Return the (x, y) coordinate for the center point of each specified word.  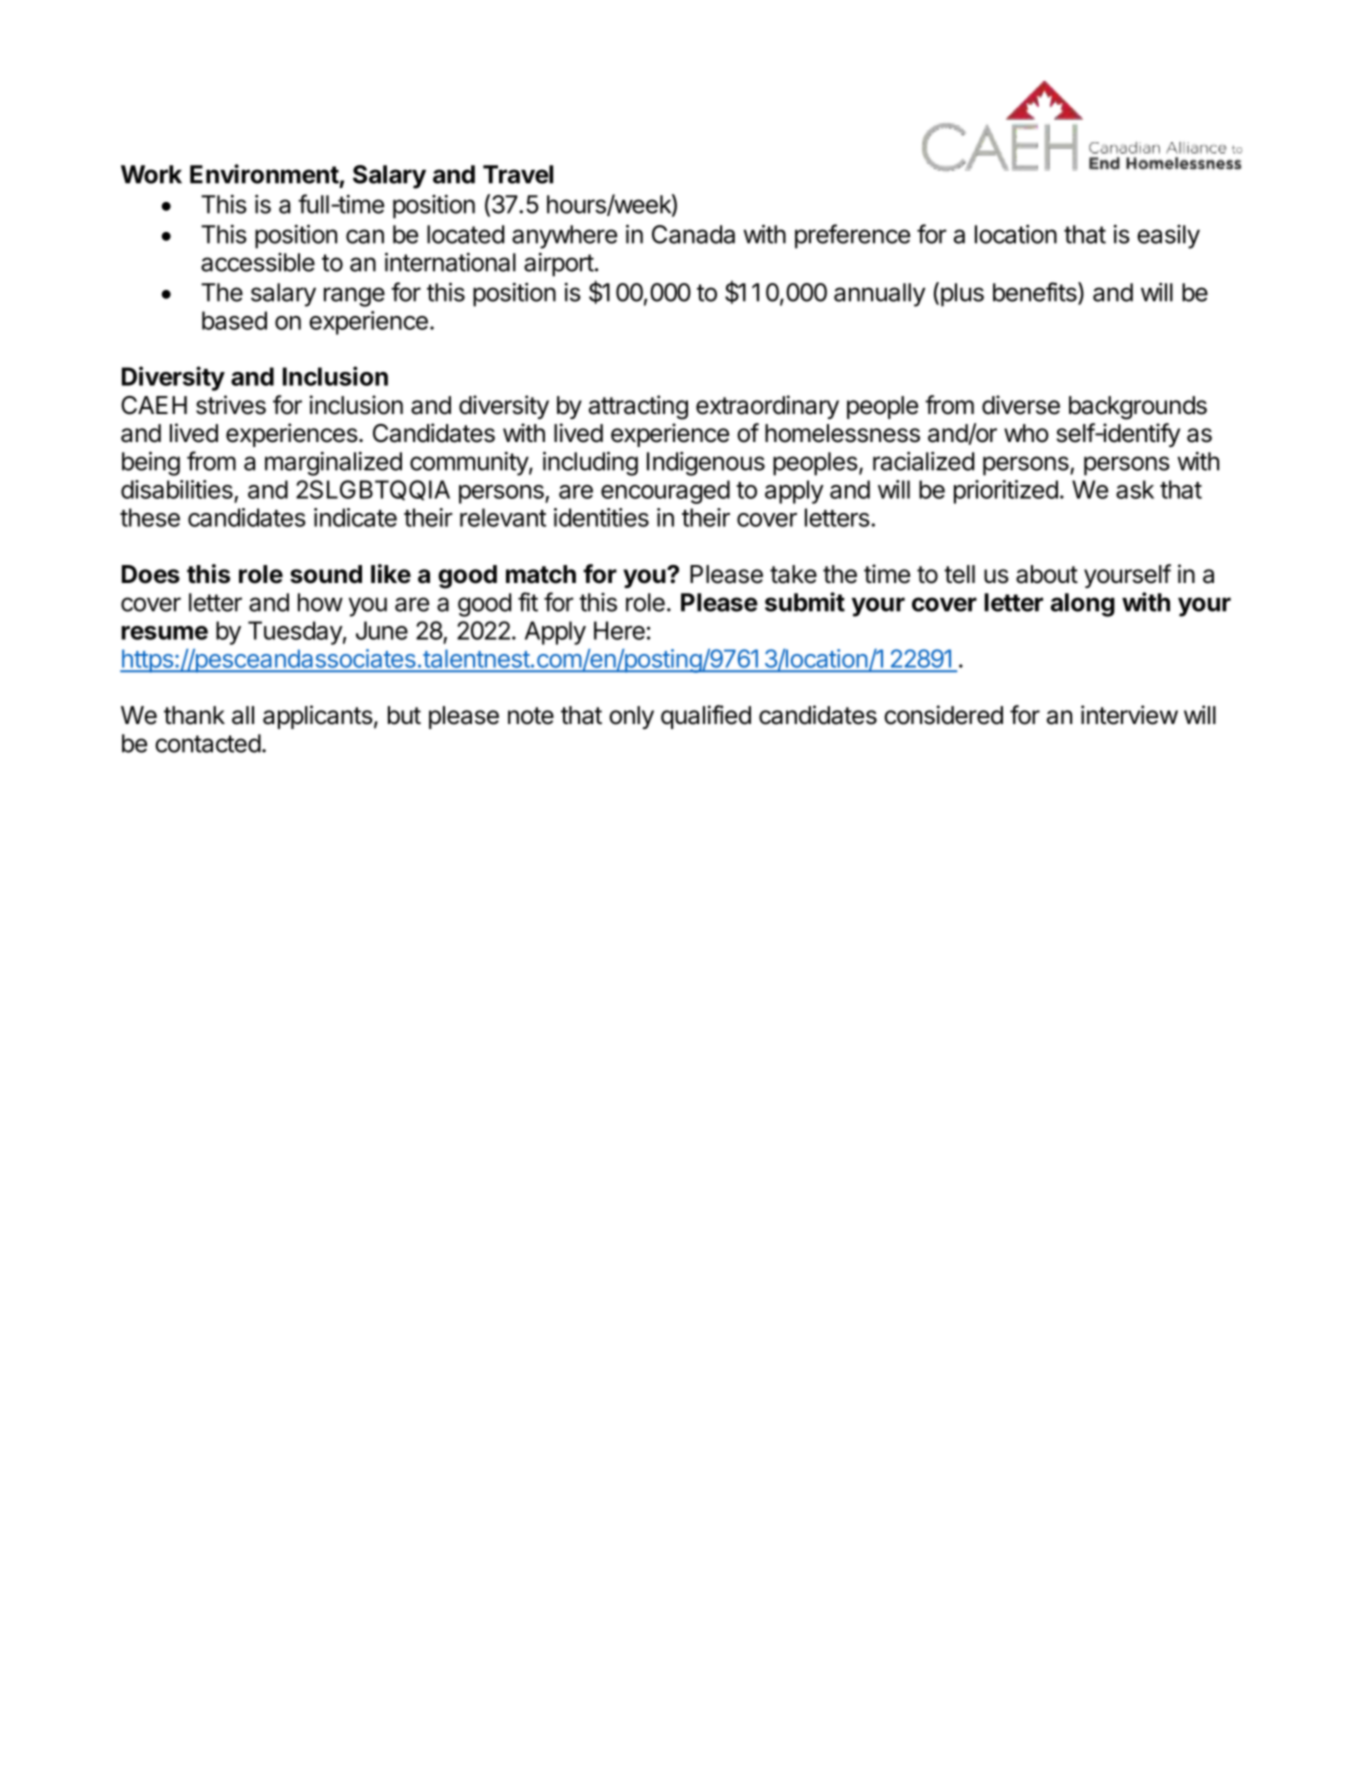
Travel (518, 174)
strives (231, 405)
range (354, 297)
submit (805, 602)
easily (1168, 237)
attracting (638, 407)
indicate (355, 517)
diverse (1021, 405)
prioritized (1006, 492)
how (320, 602)
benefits (1036, 293)
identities (601, 517)
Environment (264, 174)
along (1083, 605)
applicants (318, 717)
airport (559, 265)
